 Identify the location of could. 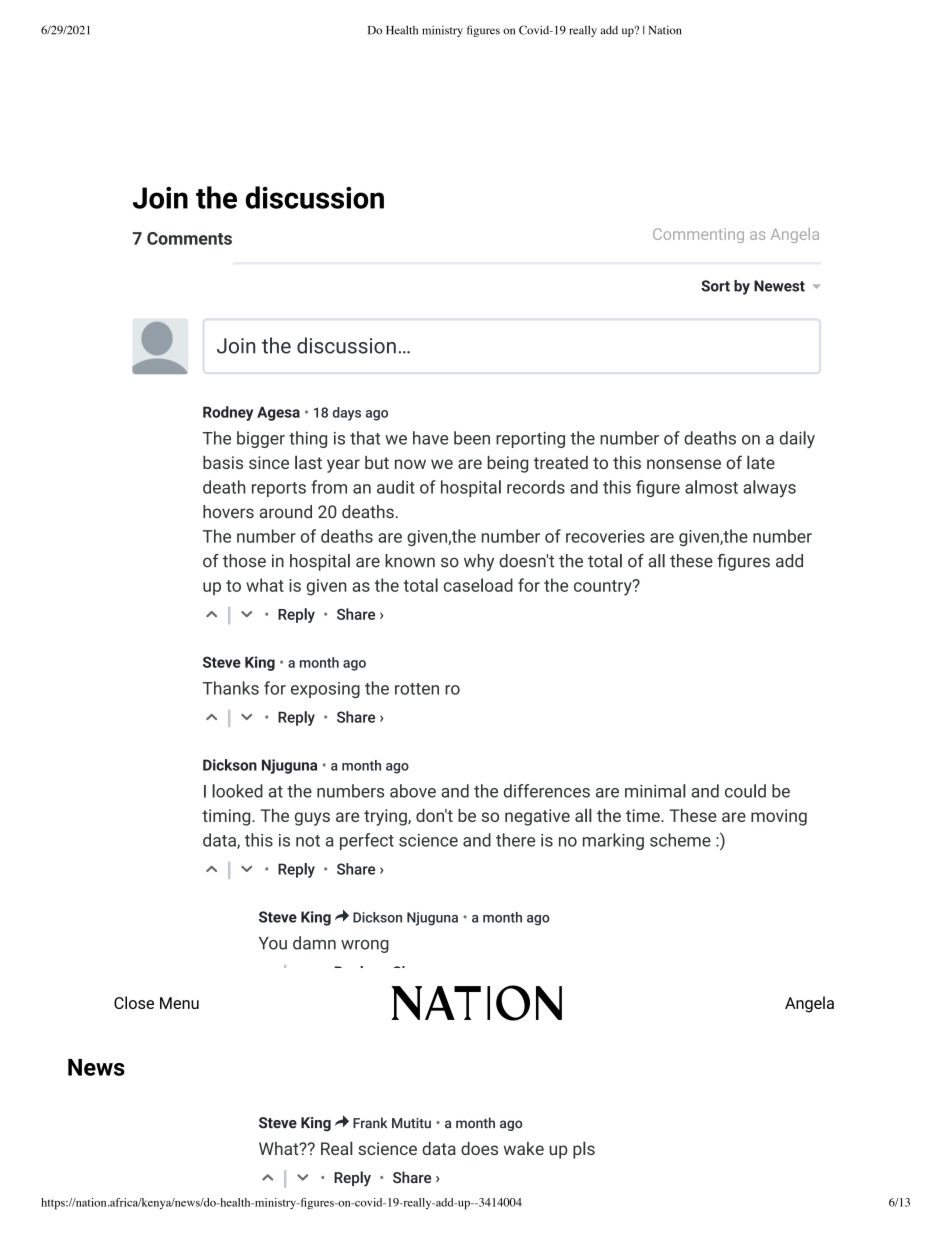
(745, 791).
